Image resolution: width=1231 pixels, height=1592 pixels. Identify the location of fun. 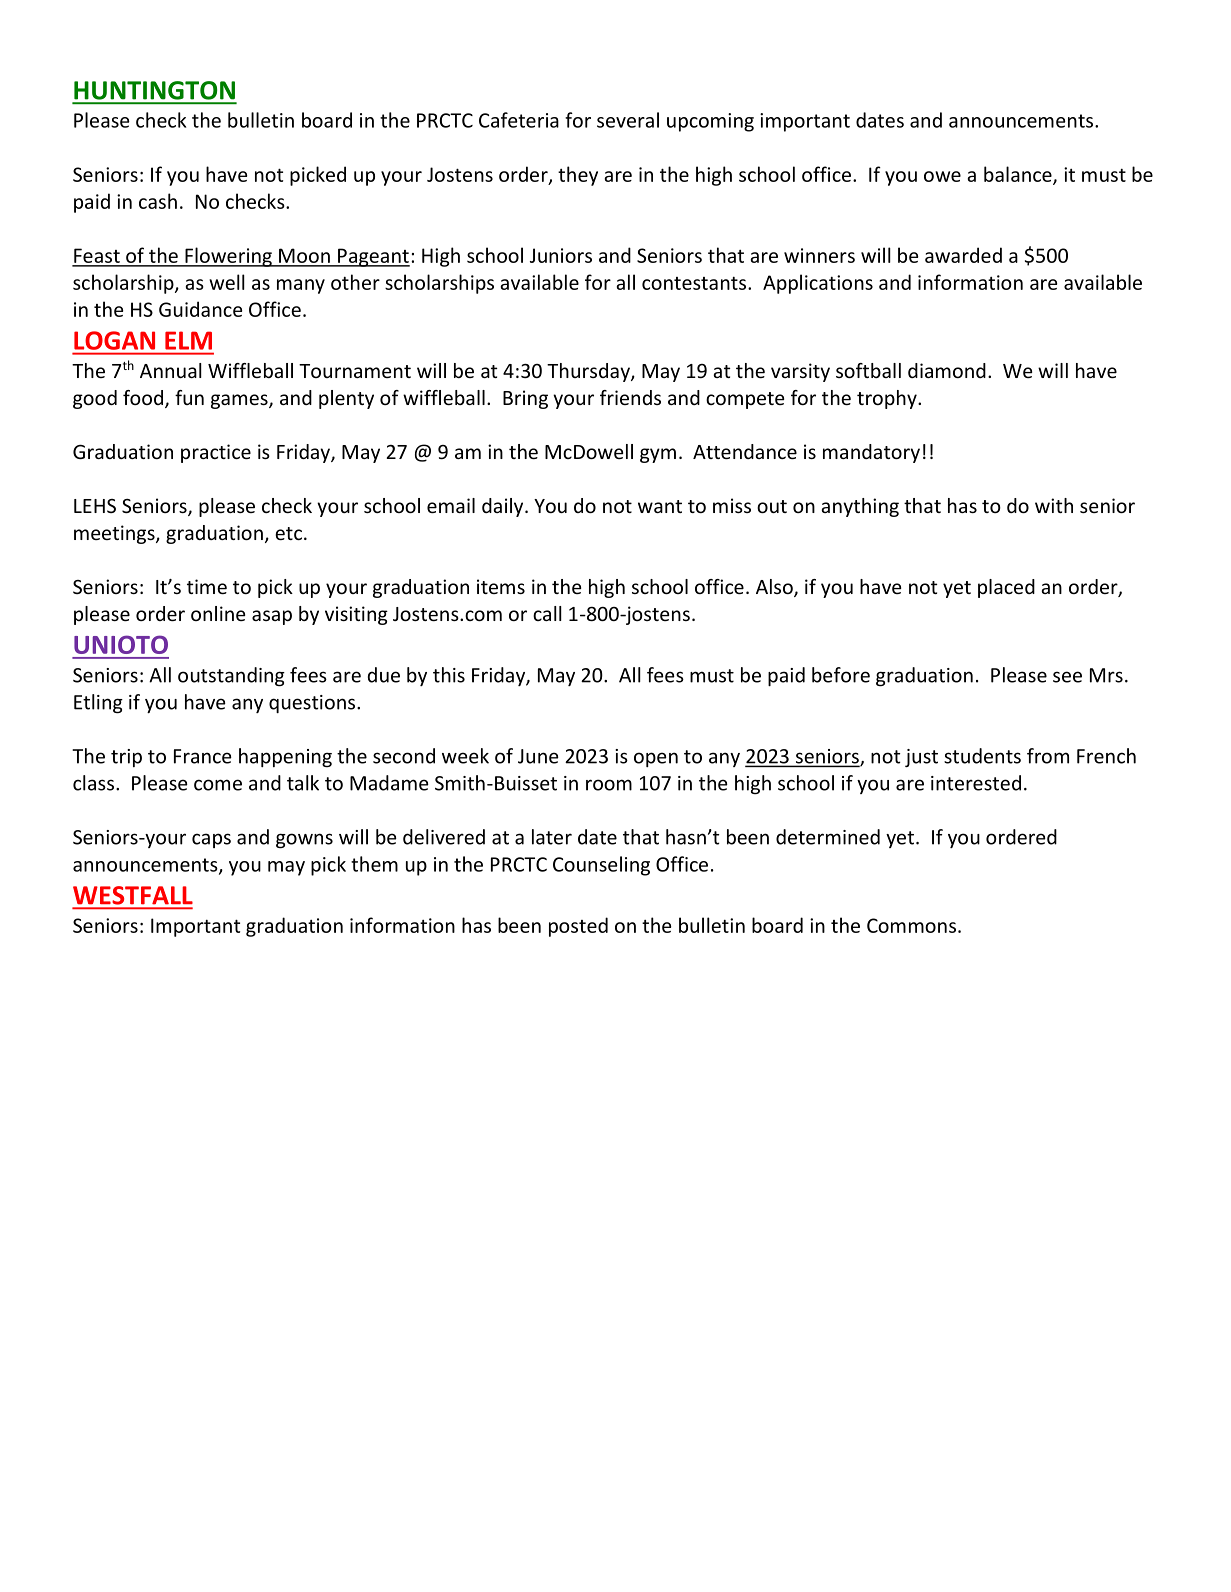
(189, 397).
